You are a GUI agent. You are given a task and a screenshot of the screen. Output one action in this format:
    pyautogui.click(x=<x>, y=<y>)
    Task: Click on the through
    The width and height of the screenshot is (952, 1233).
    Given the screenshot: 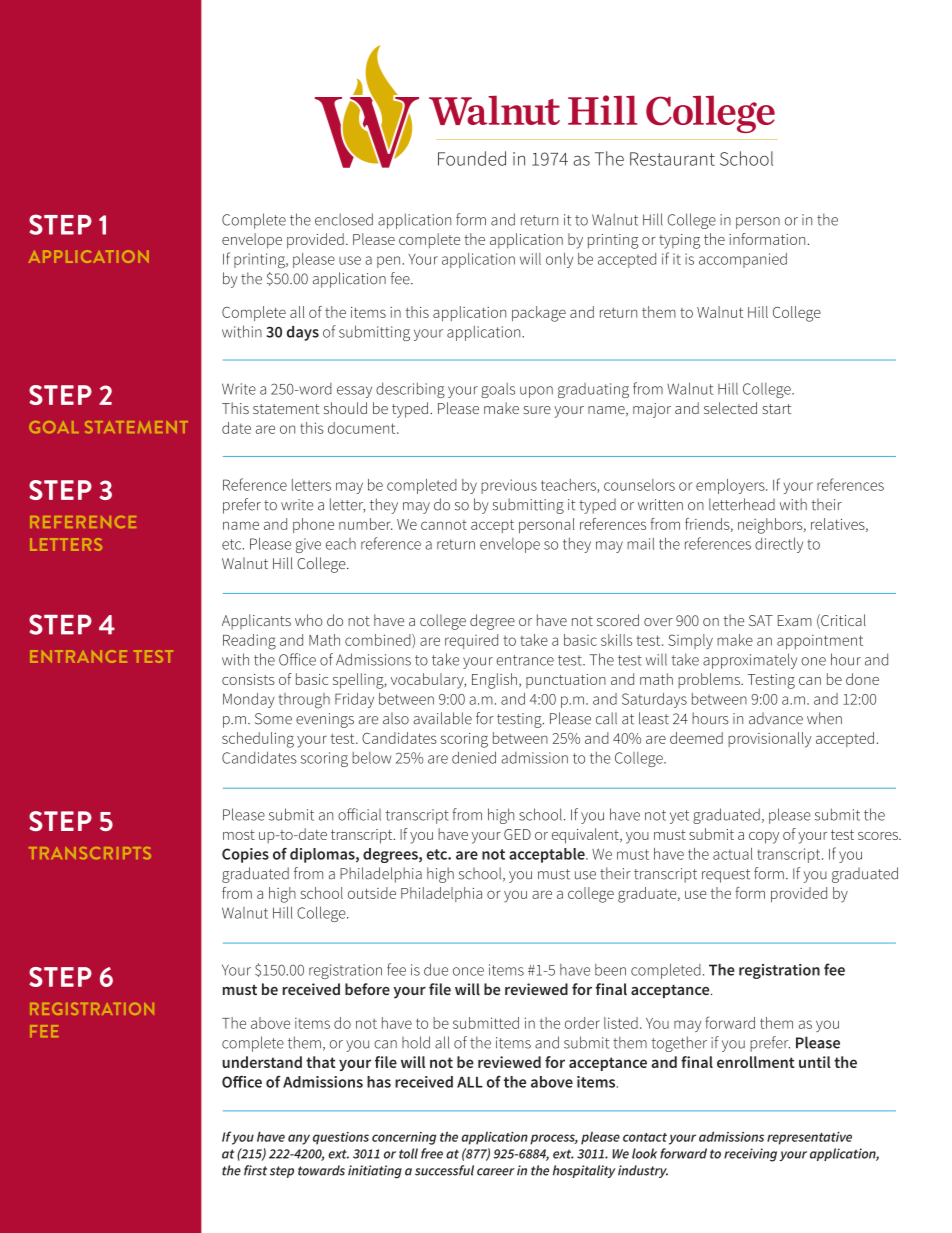 What is the action you would take?
    pyautogui.click(x=304, y=701)
